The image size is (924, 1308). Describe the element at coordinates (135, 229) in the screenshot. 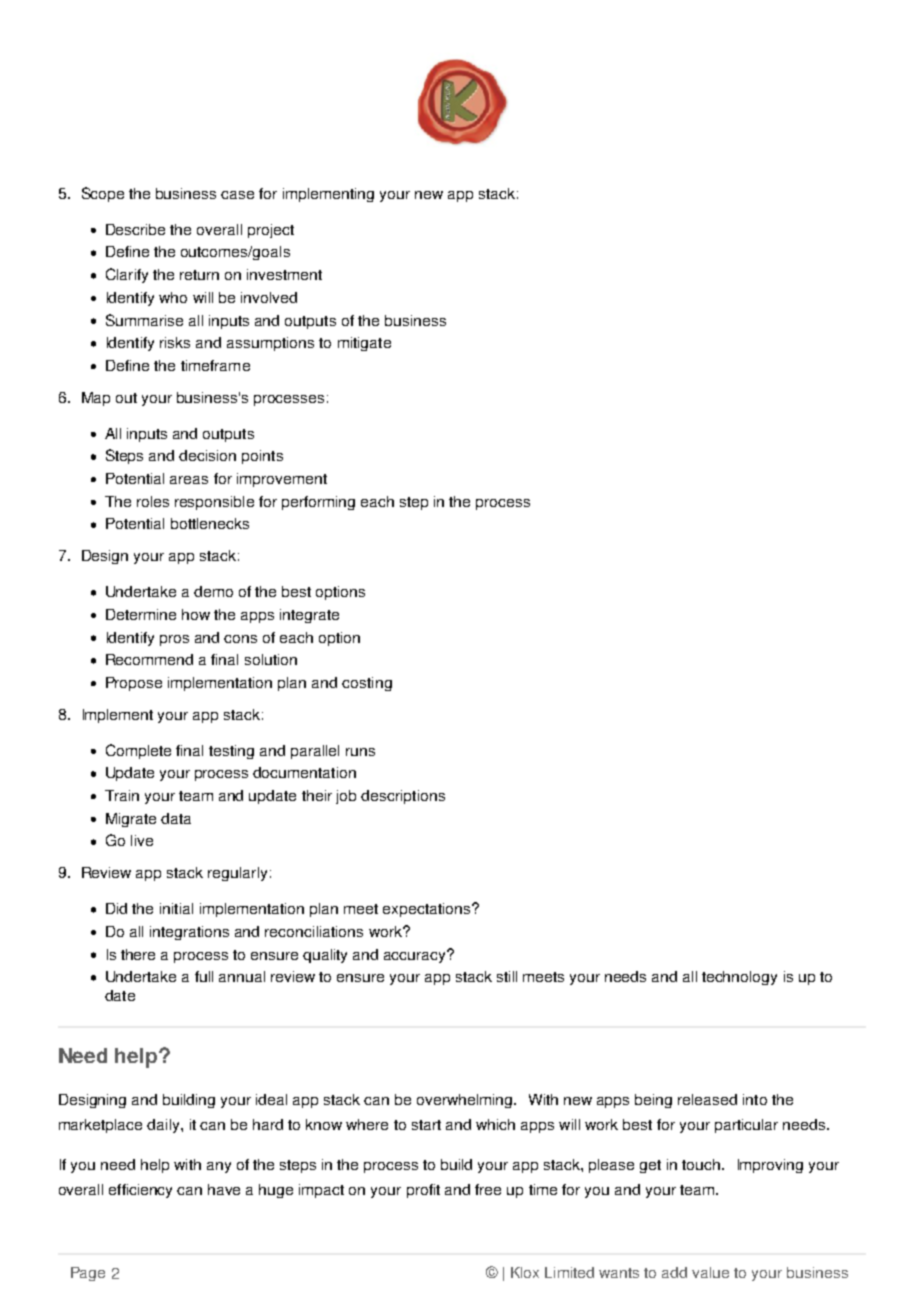

I see `Describe` at that location.
